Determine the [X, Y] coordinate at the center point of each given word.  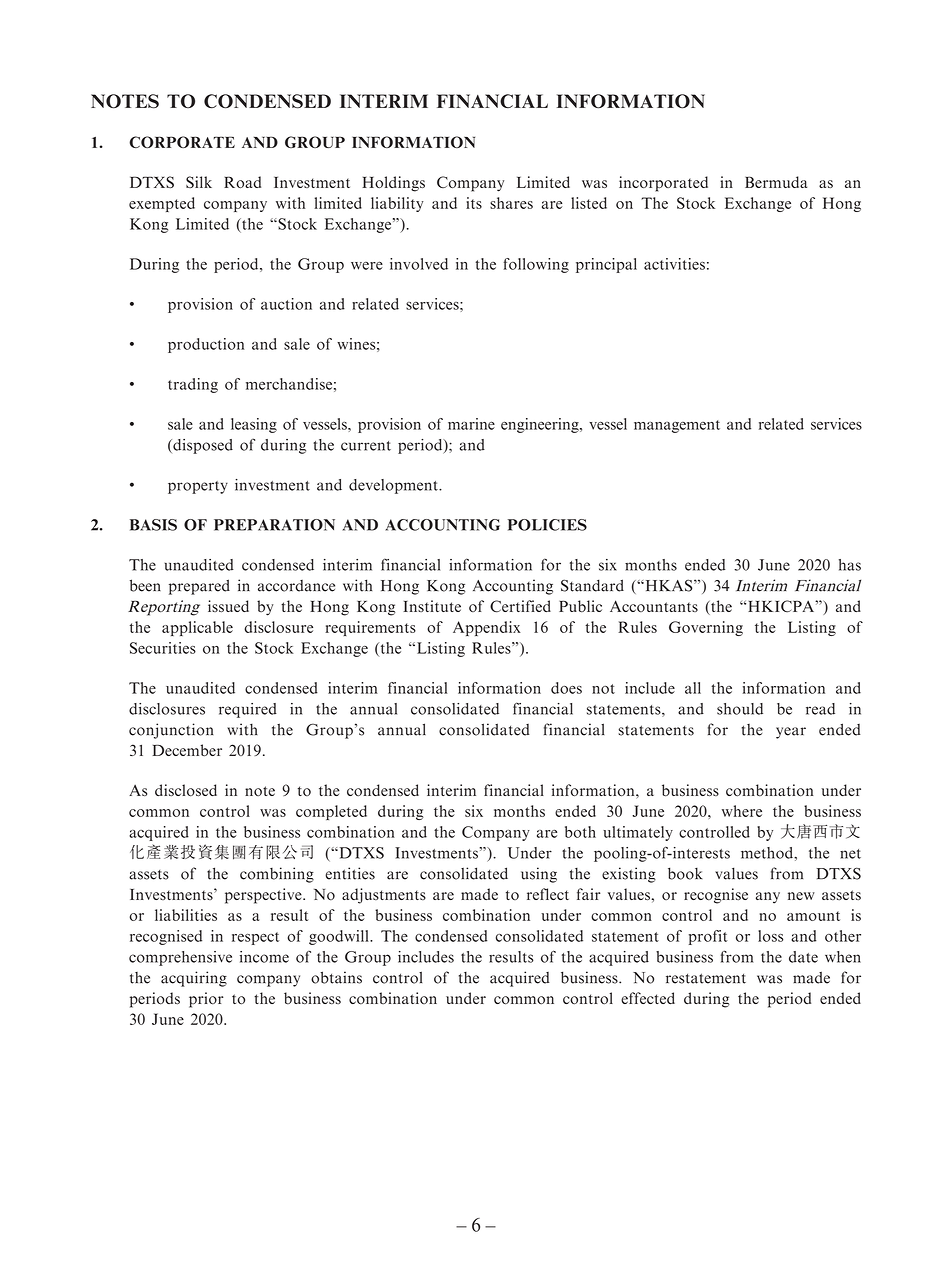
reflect [548, 894]
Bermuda [776, 182]
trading [193, 385]
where [742, 811]
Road [242, 182]
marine [471, 424]
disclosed [186, 790]
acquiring [194, 979]
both [580, 832]
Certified [520, 606]
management [677, 426]
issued [228, 606]
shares [511, 203]
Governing [706, 628]
